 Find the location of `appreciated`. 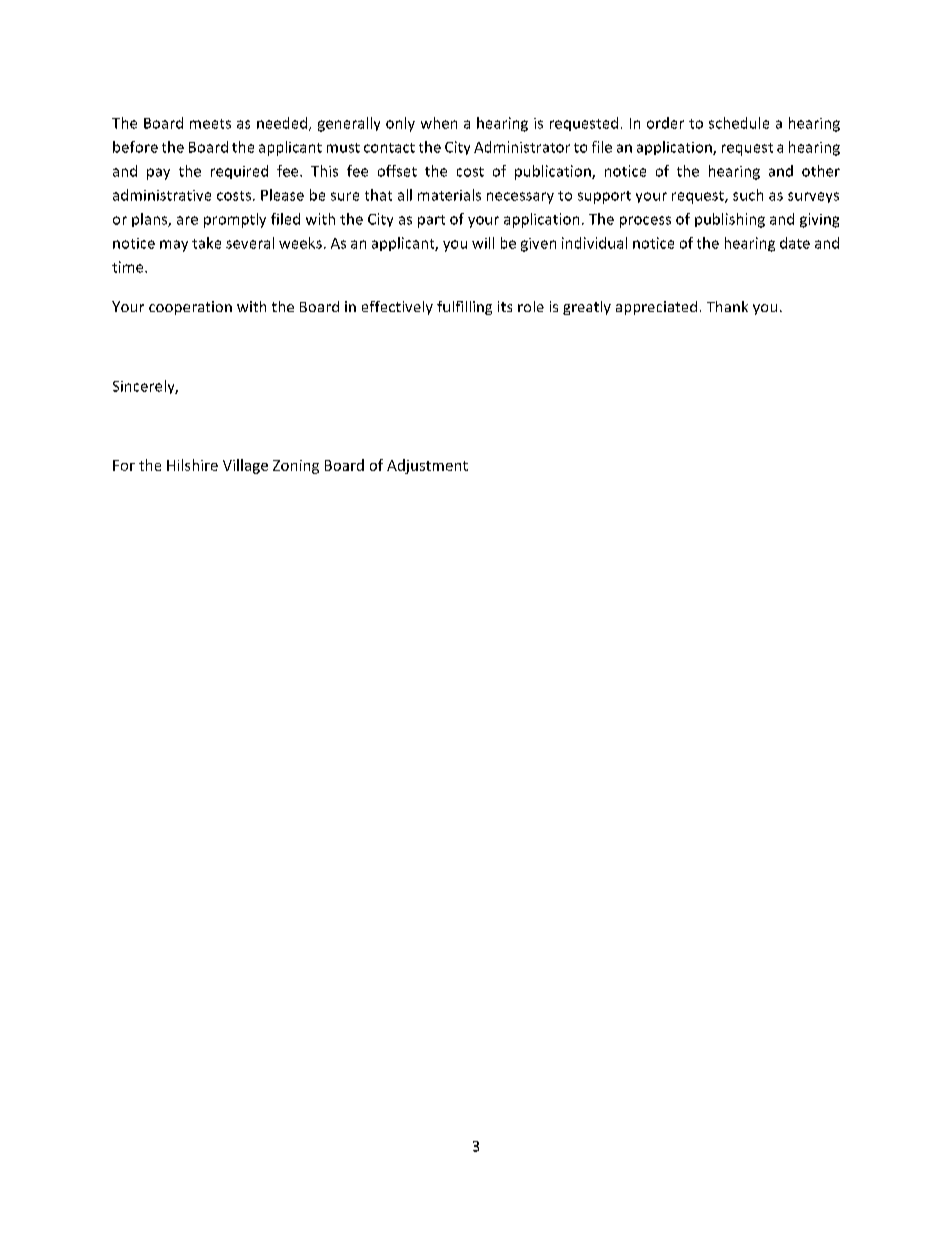

appreciated is located at coordinates (656, 308).
